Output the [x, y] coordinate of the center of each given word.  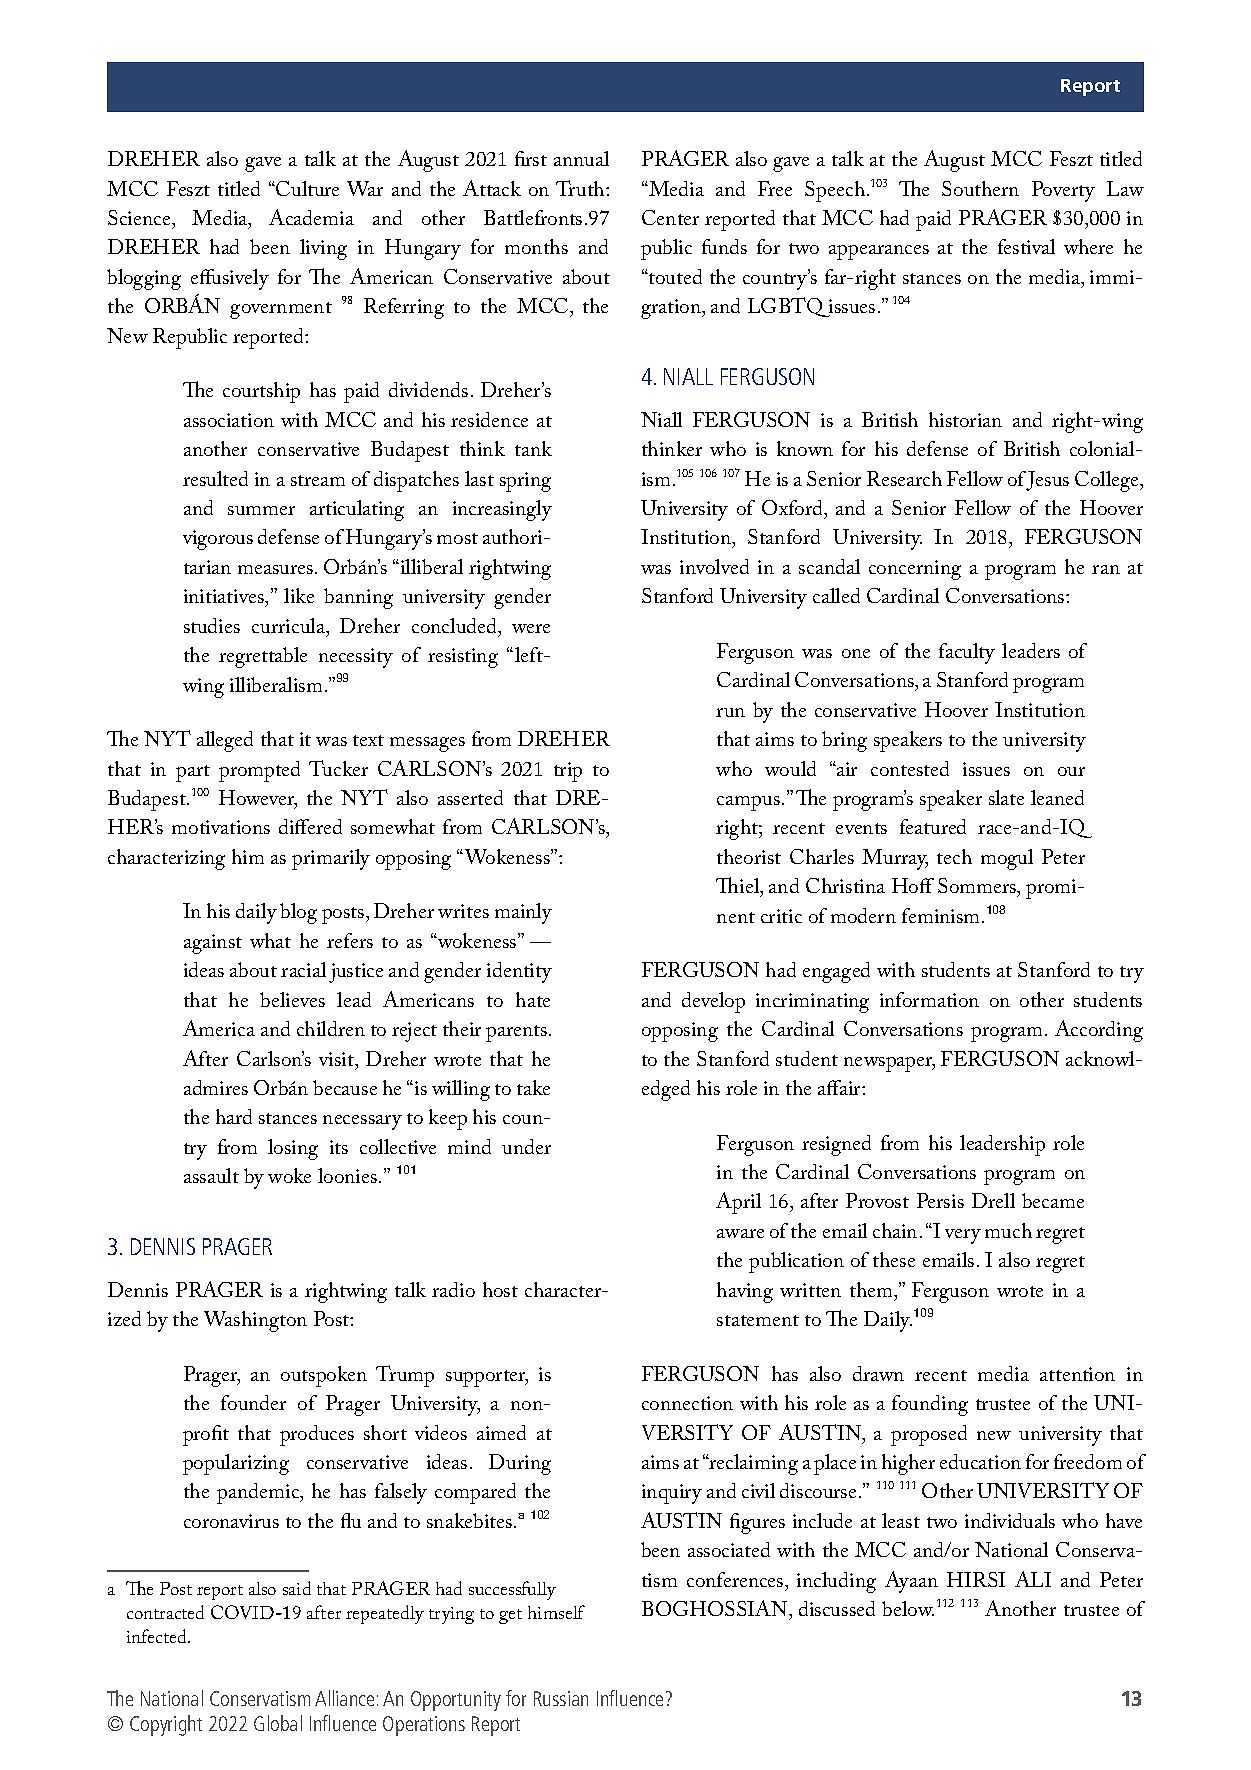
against [213, 944]
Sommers [978, 887]
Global [278, 1723]
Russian [561, 1698]
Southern [980, 188]
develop [713, 1002]
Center [670, 217]
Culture [307, 188]
